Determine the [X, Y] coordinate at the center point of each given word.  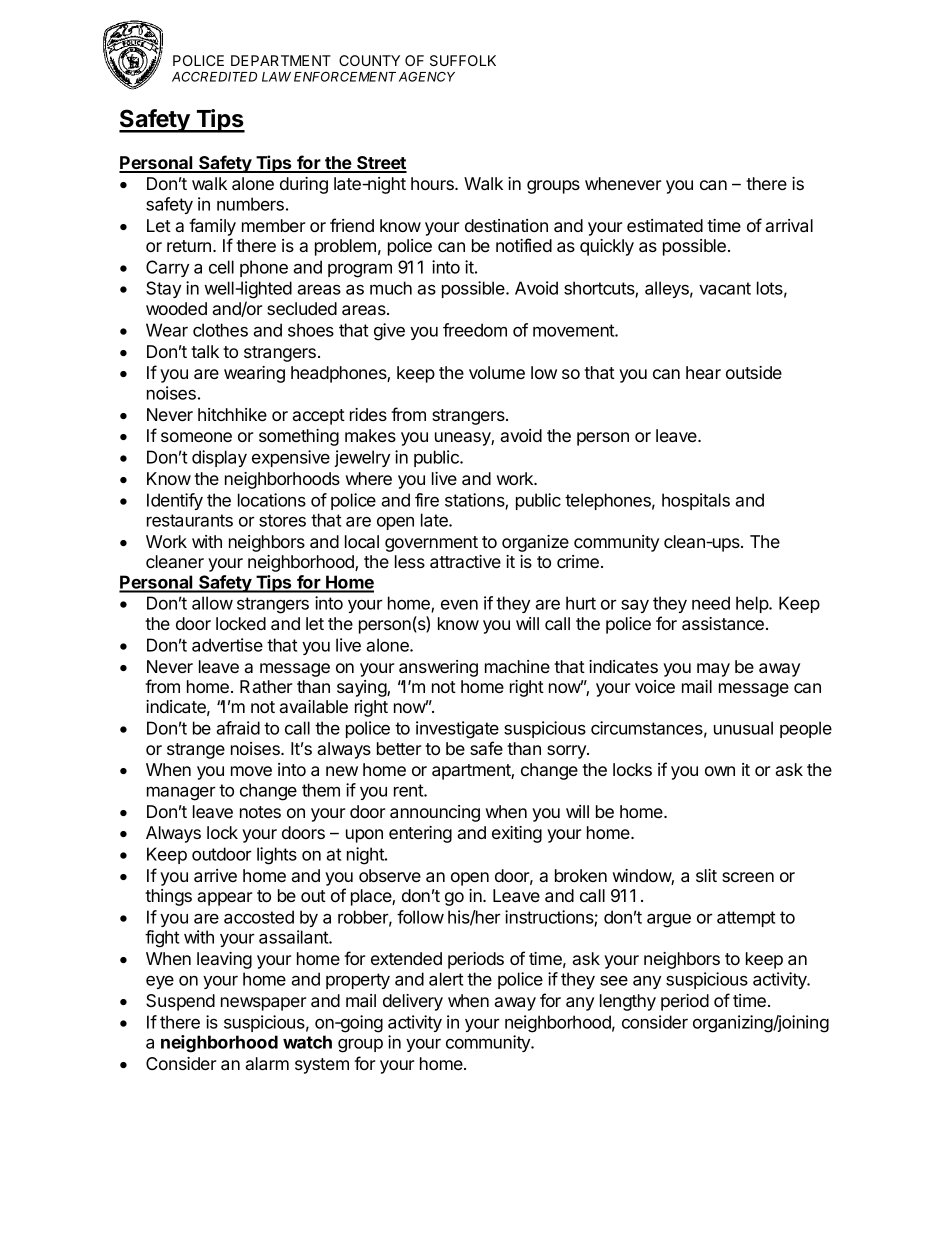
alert [446, 979]
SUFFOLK [463, 60]
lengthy [628, 1002]
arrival [789, 225]
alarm [267, 1063]
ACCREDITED [214, 77]
